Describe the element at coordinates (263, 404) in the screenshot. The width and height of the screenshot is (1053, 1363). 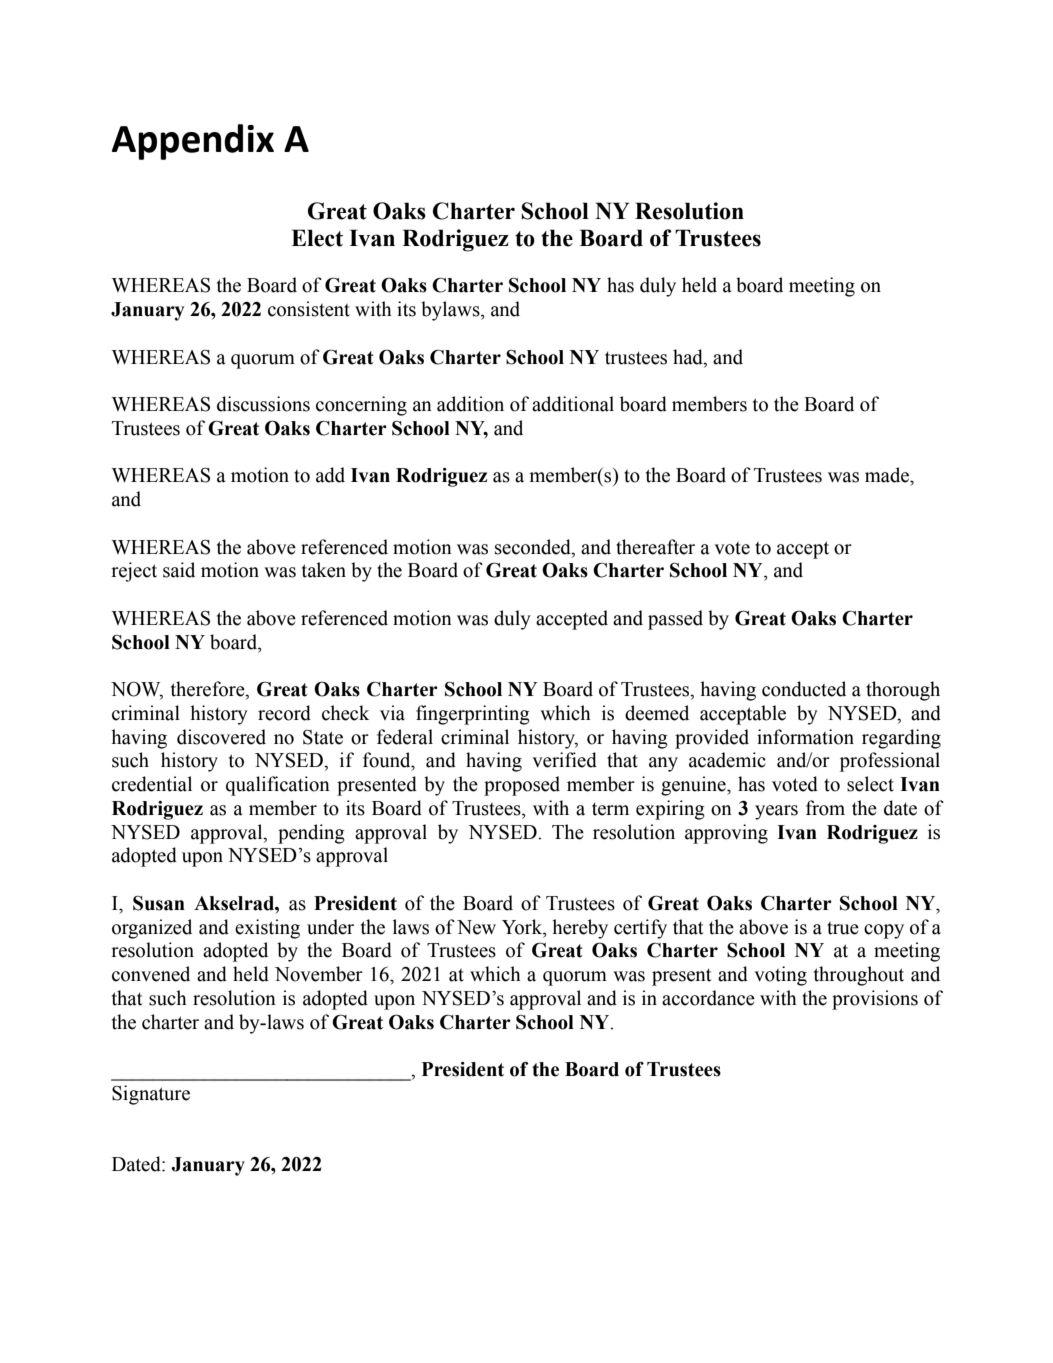
I see `discussions` at that location.
